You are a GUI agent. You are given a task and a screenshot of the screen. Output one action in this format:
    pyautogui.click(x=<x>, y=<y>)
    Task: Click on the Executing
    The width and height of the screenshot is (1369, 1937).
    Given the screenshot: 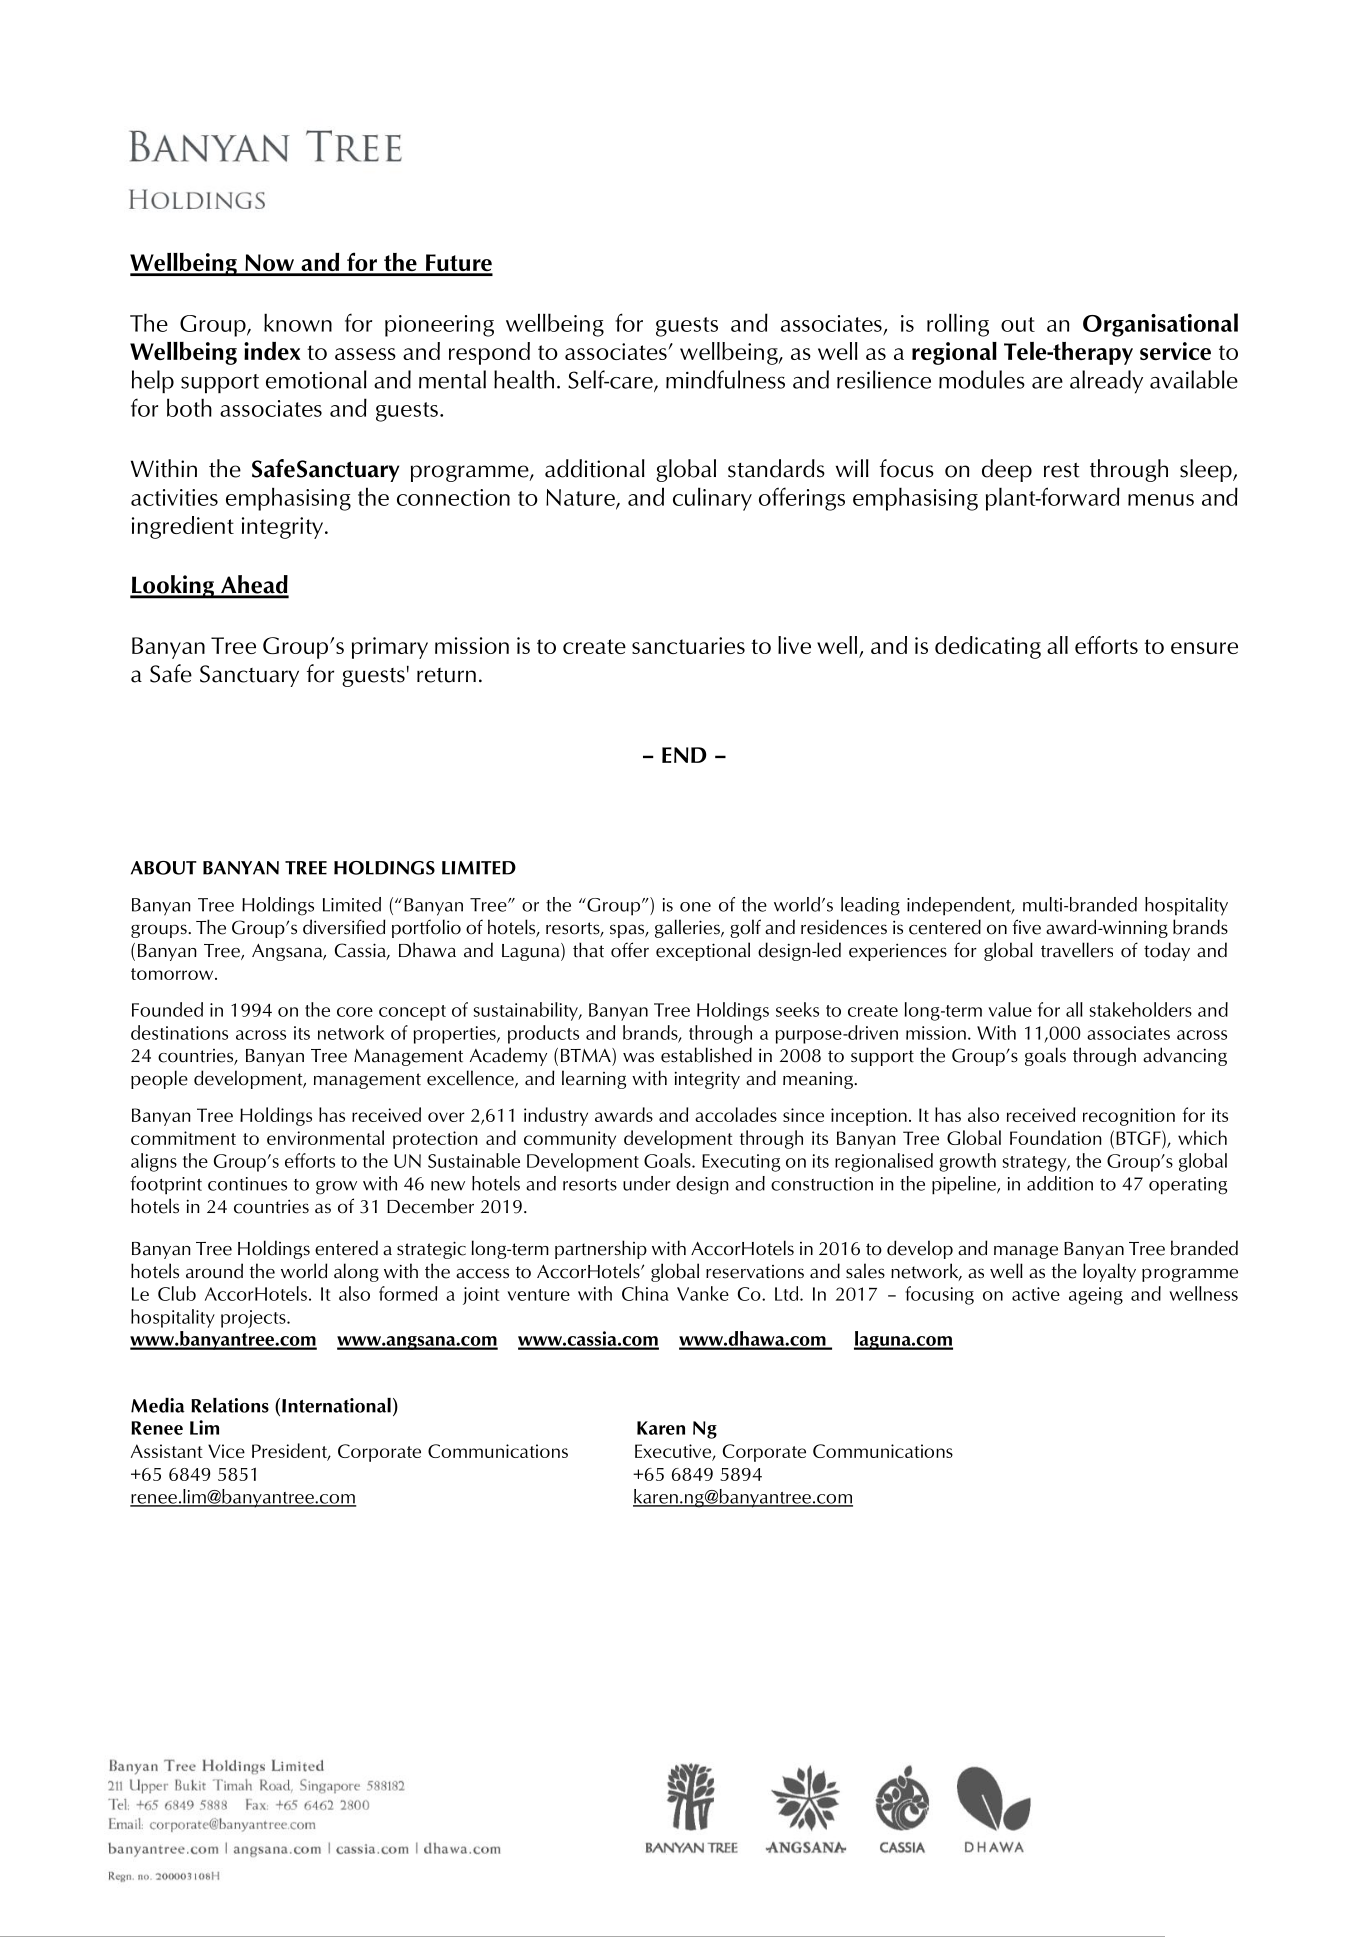 What is the action you would take?
    pyautogui.click(x=741, y=1163)
